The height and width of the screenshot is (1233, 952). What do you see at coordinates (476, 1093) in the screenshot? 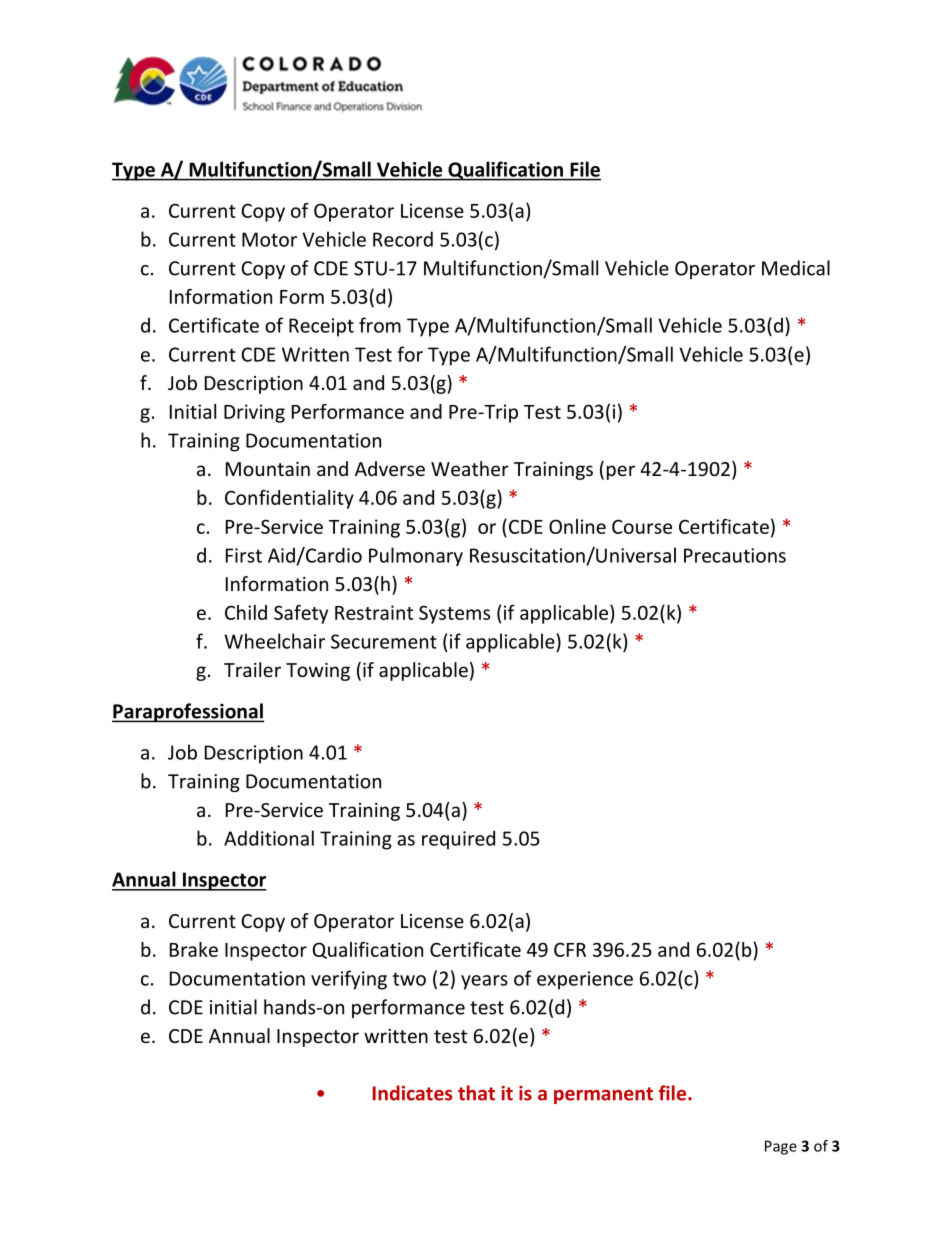
I see `that` at bounding box center [476, 1093].
